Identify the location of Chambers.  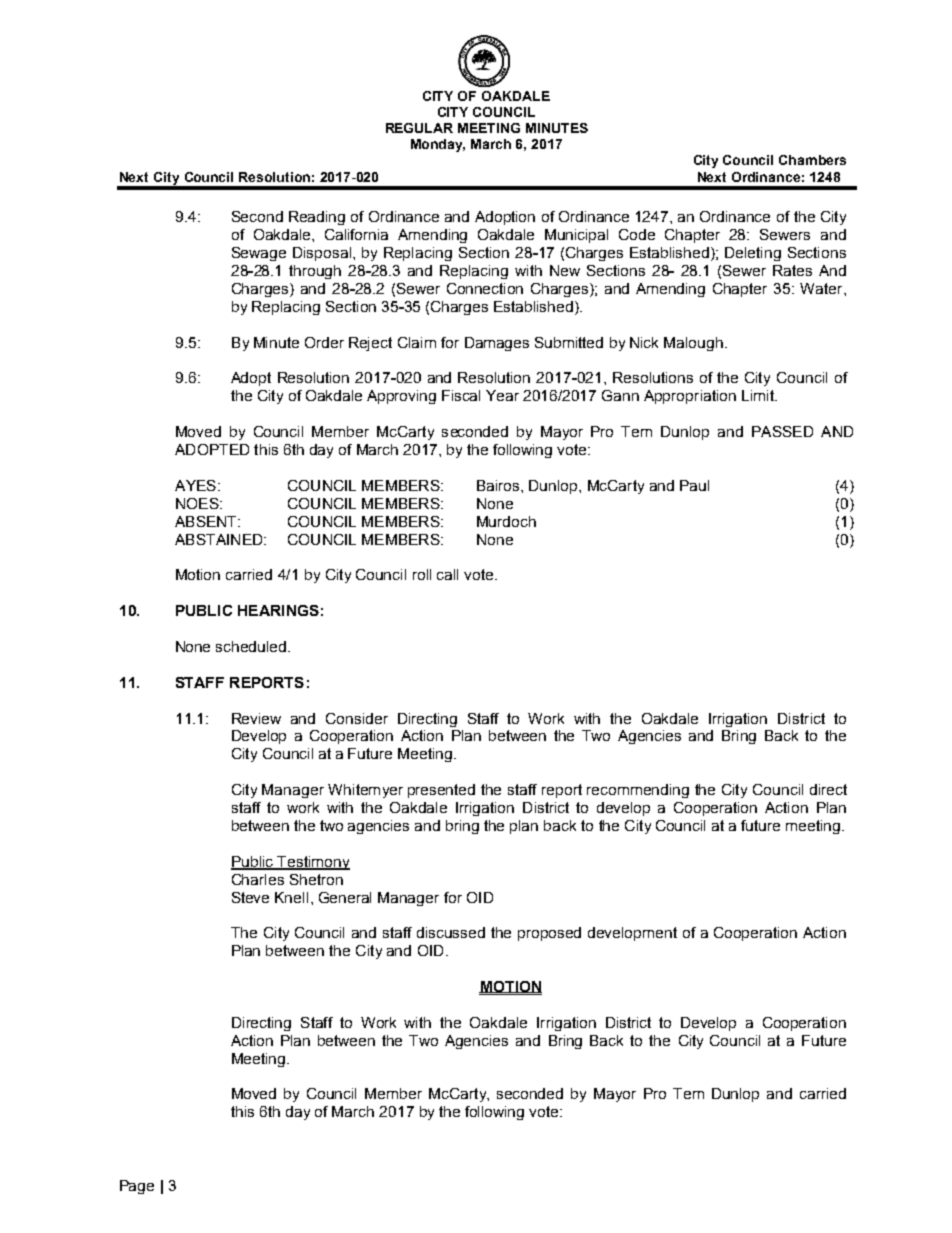
(812, 160).
